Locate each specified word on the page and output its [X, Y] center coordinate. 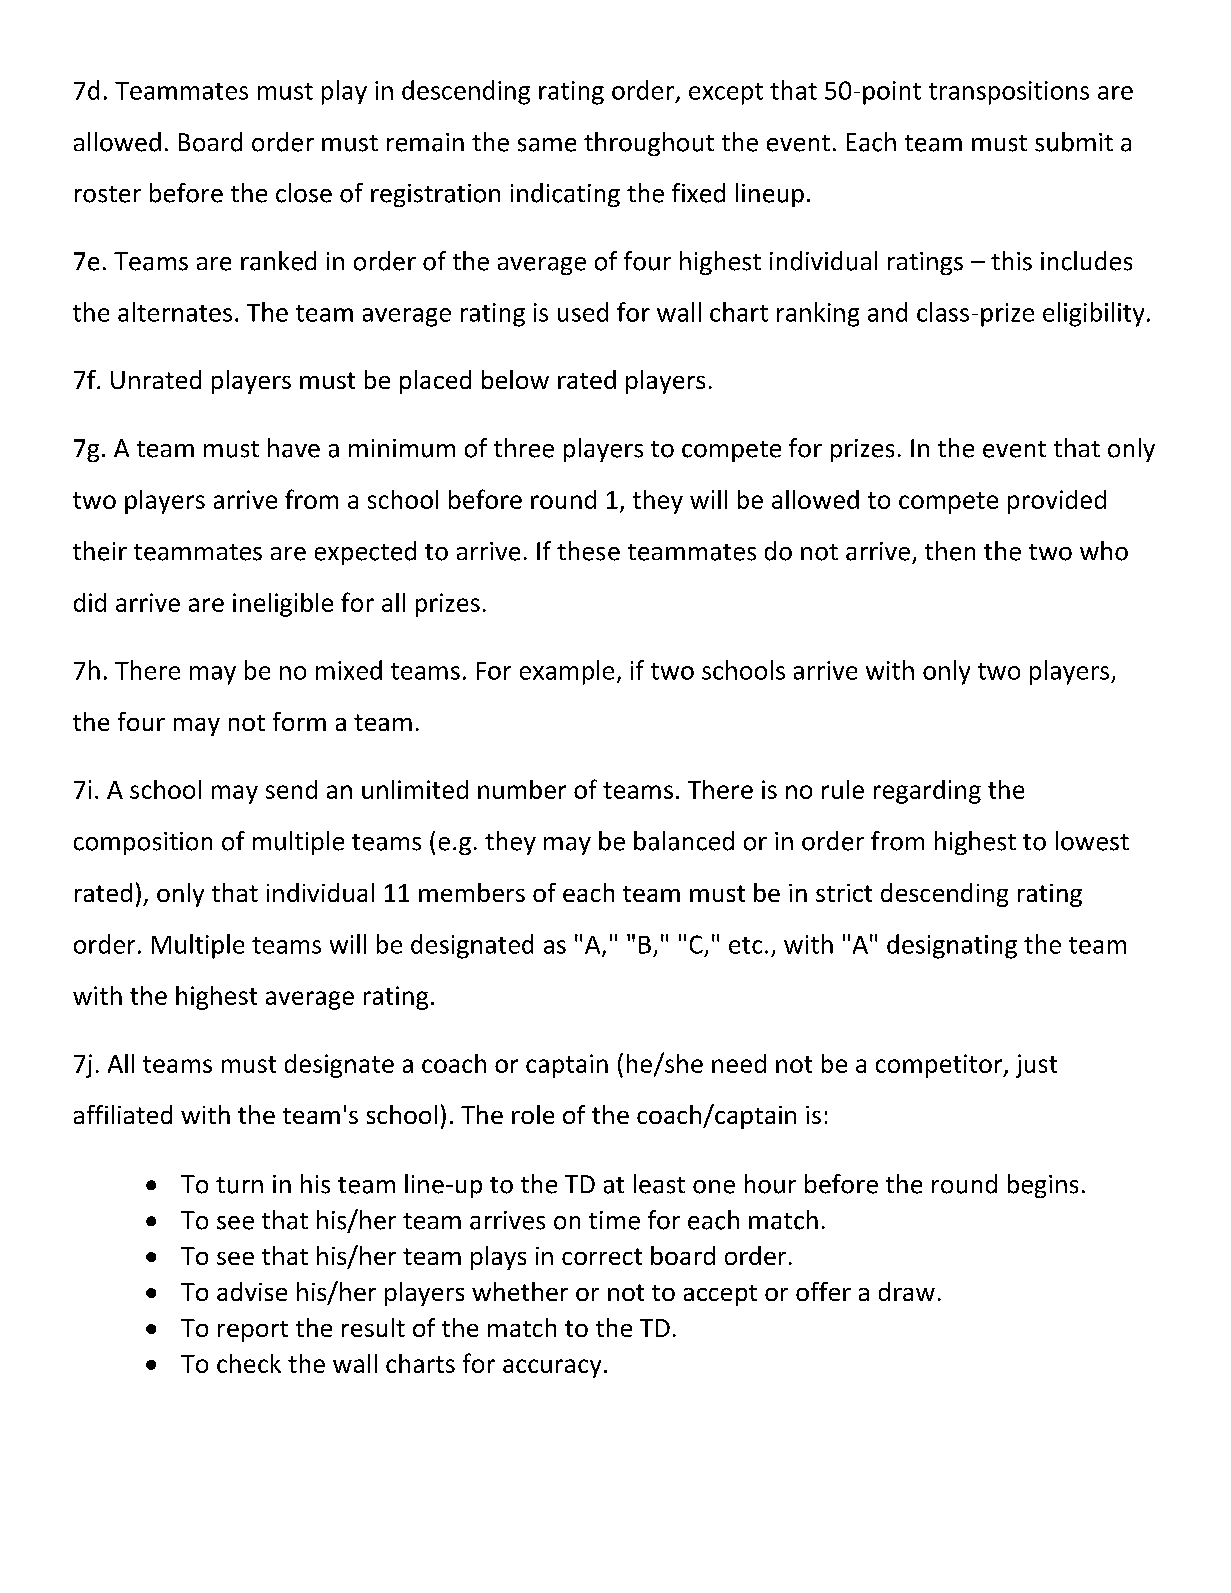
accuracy [552, 1368]
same [547, 145]
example [567, 672]
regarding [927, 792]
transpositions [1009, 93]
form [299, 721]
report [253, 1331]
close [304, 193]
